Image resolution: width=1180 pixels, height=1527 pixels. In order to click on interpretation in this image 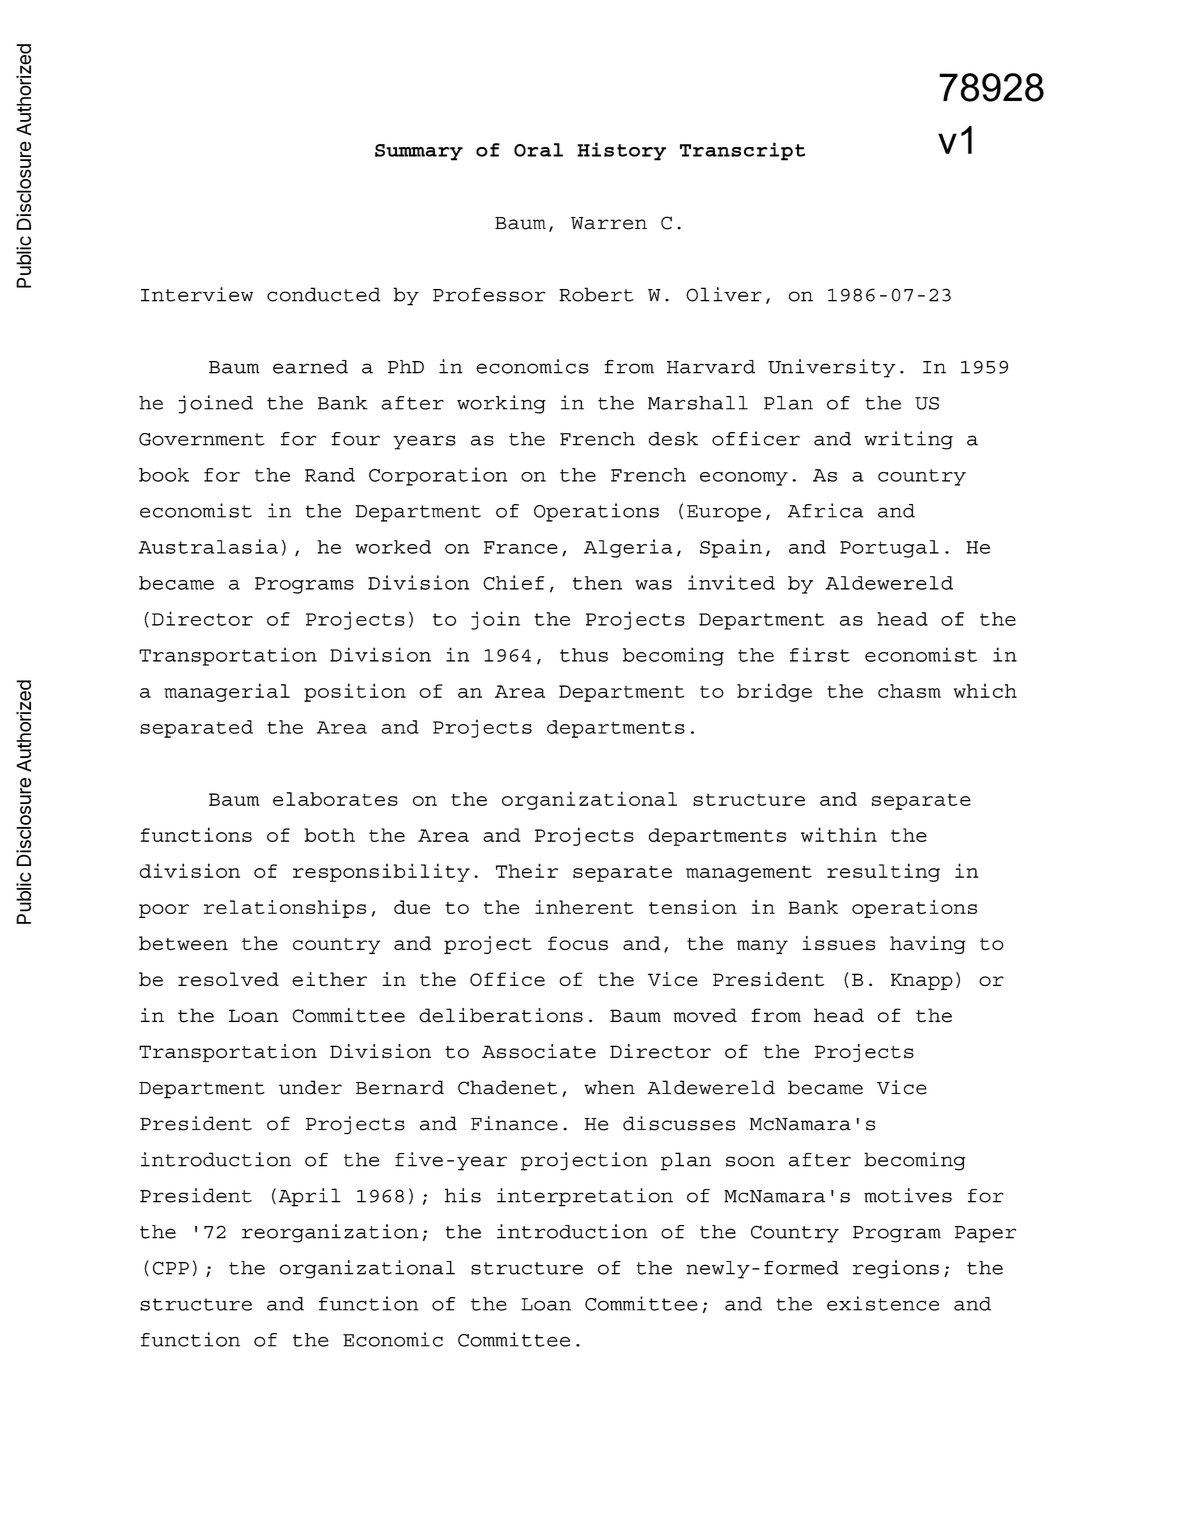, I will do `click(585, 1197)`.
